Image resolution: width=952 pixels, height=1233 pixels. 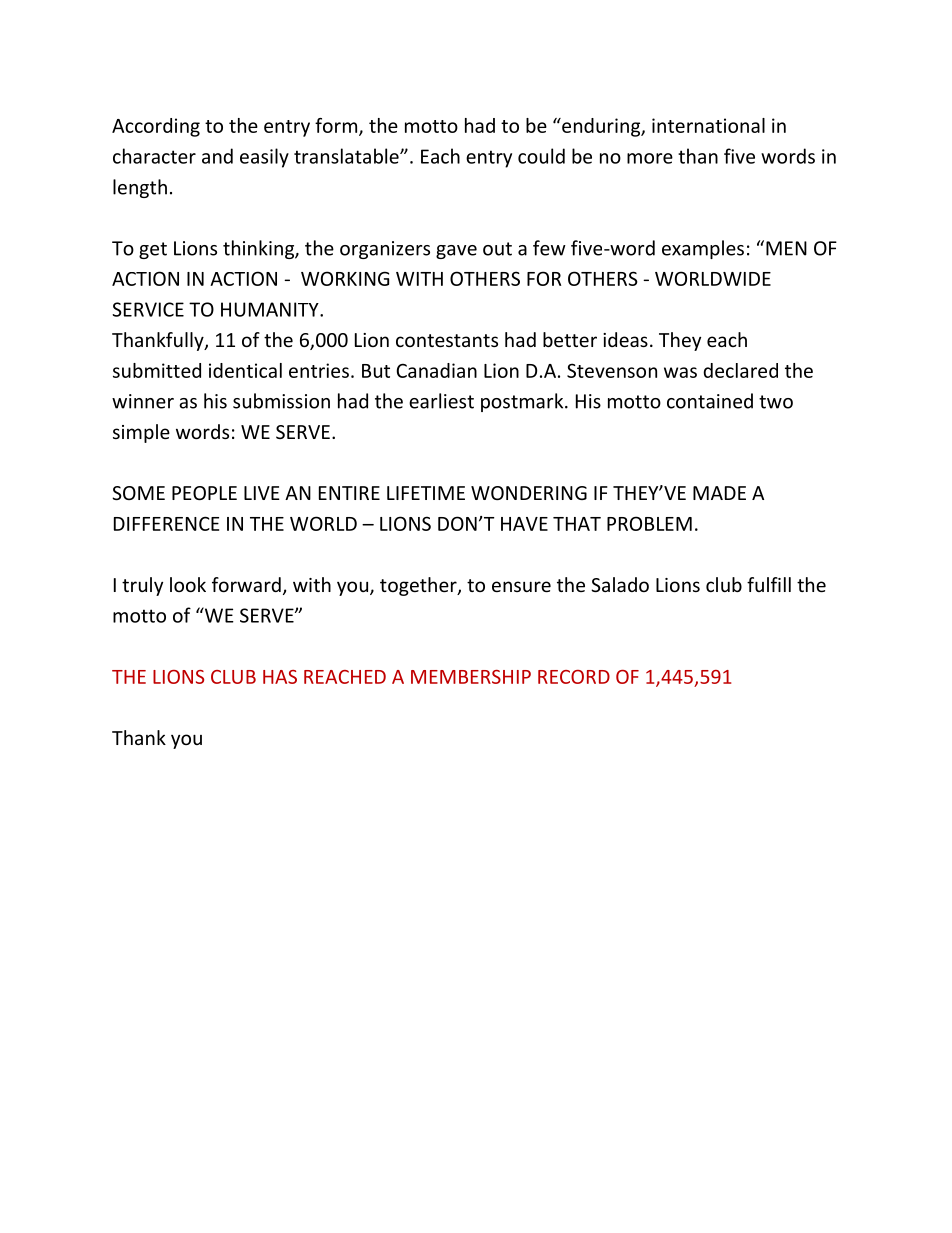 I want to click on MEMBERSHIP, so click(x=471, y=677).
